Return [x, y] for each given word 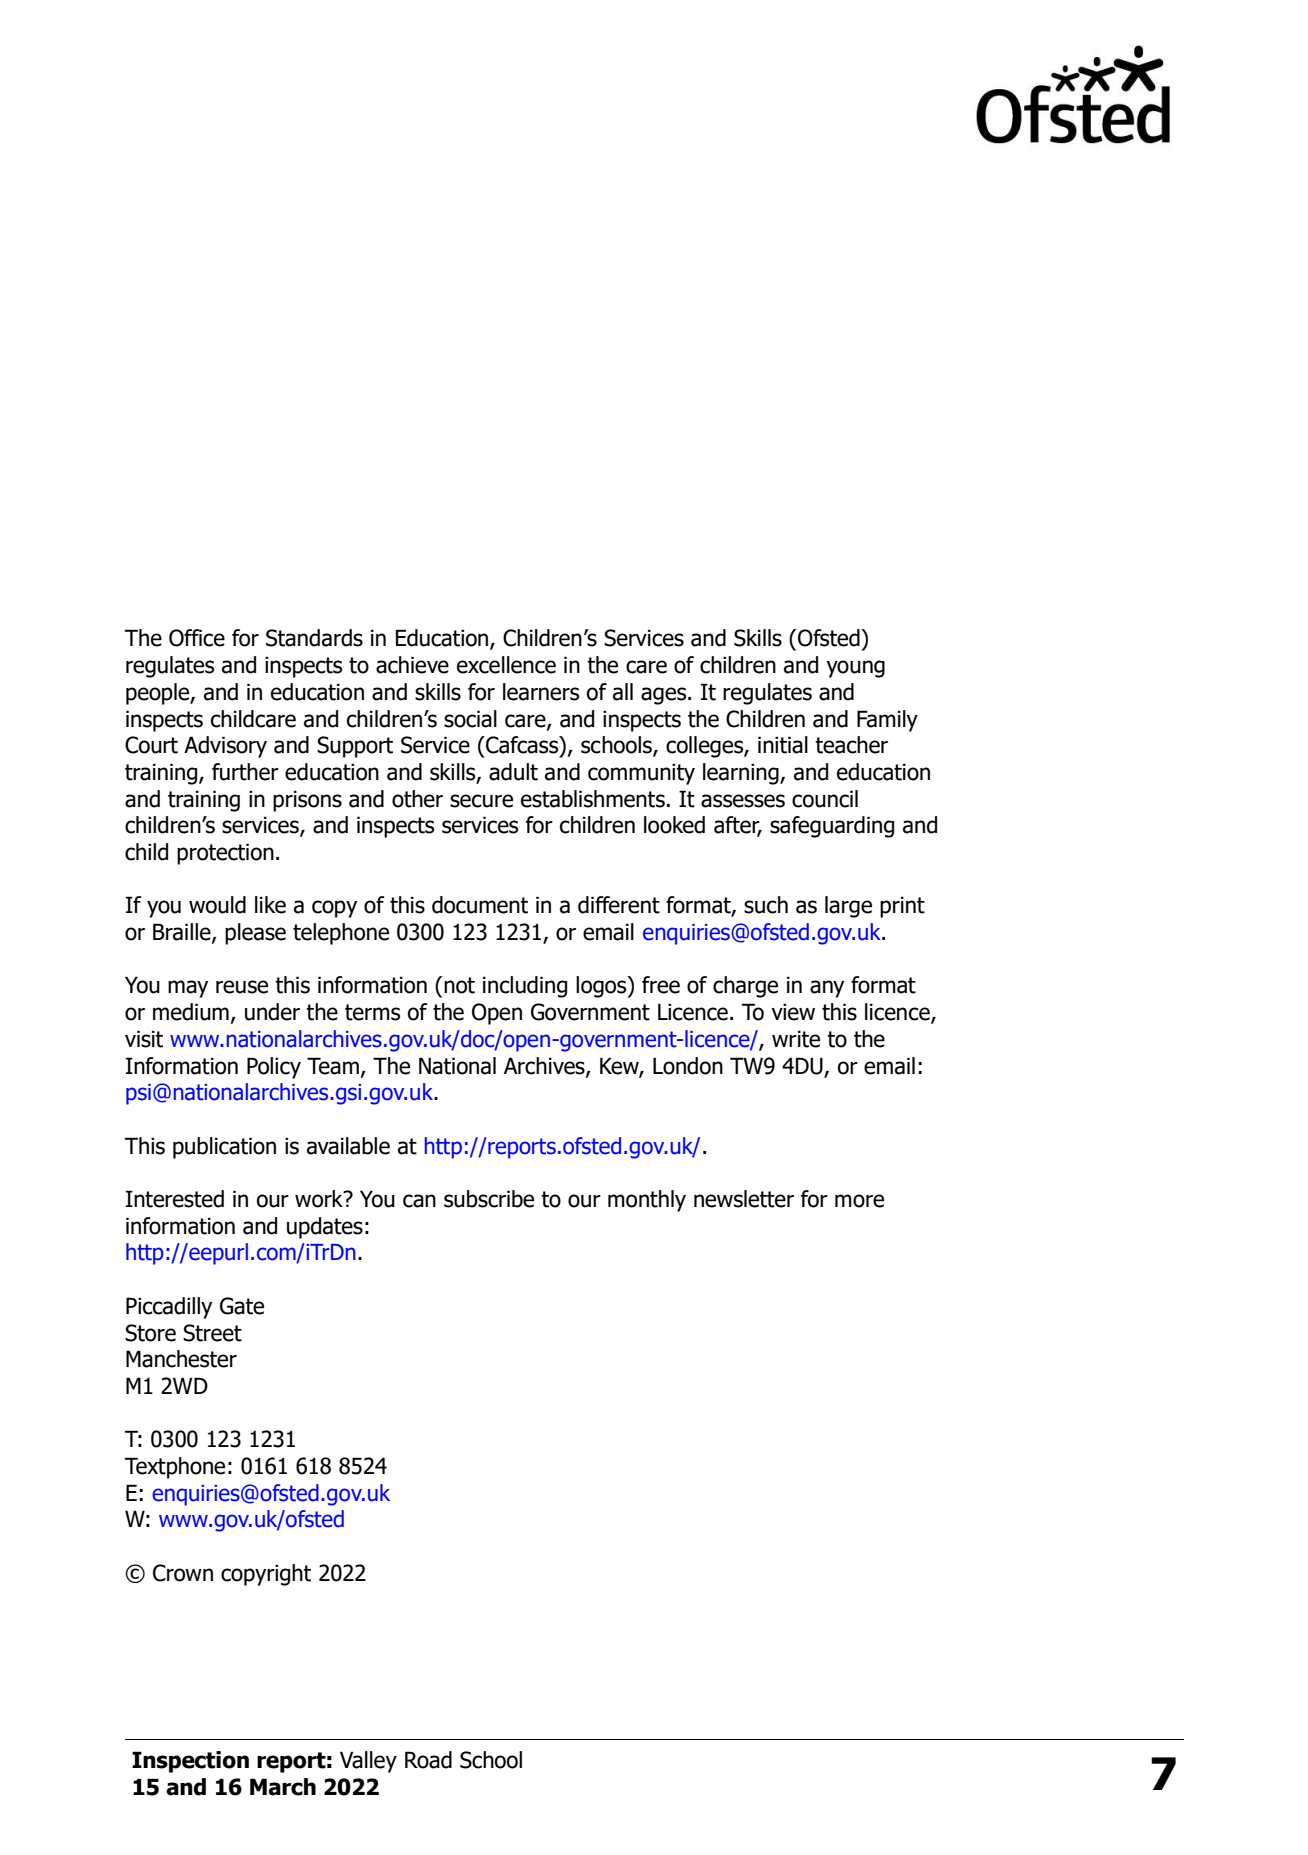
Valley [368, 1762]
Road [428, 1760]
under [272, 1012]
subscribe [489, 1199]
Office [197, 638]
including [525, 987]
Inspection [190, 1762]
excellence [506, 665]
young [855, 669]
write [796, 1039]
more [859, 1201]
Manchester [181, 1359]
